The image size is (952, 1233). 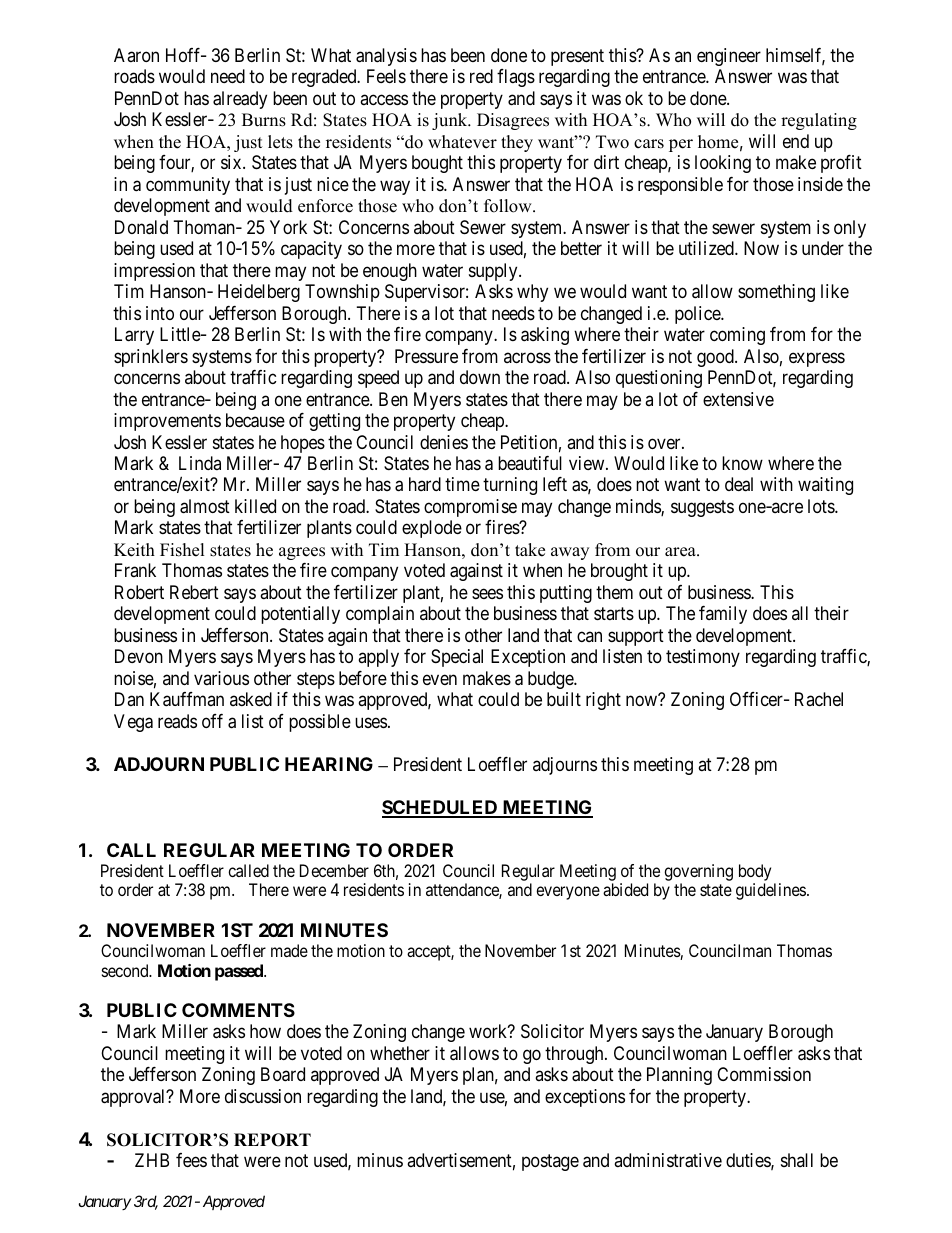 I want to click on fees, so click(x=191, y=1160).
